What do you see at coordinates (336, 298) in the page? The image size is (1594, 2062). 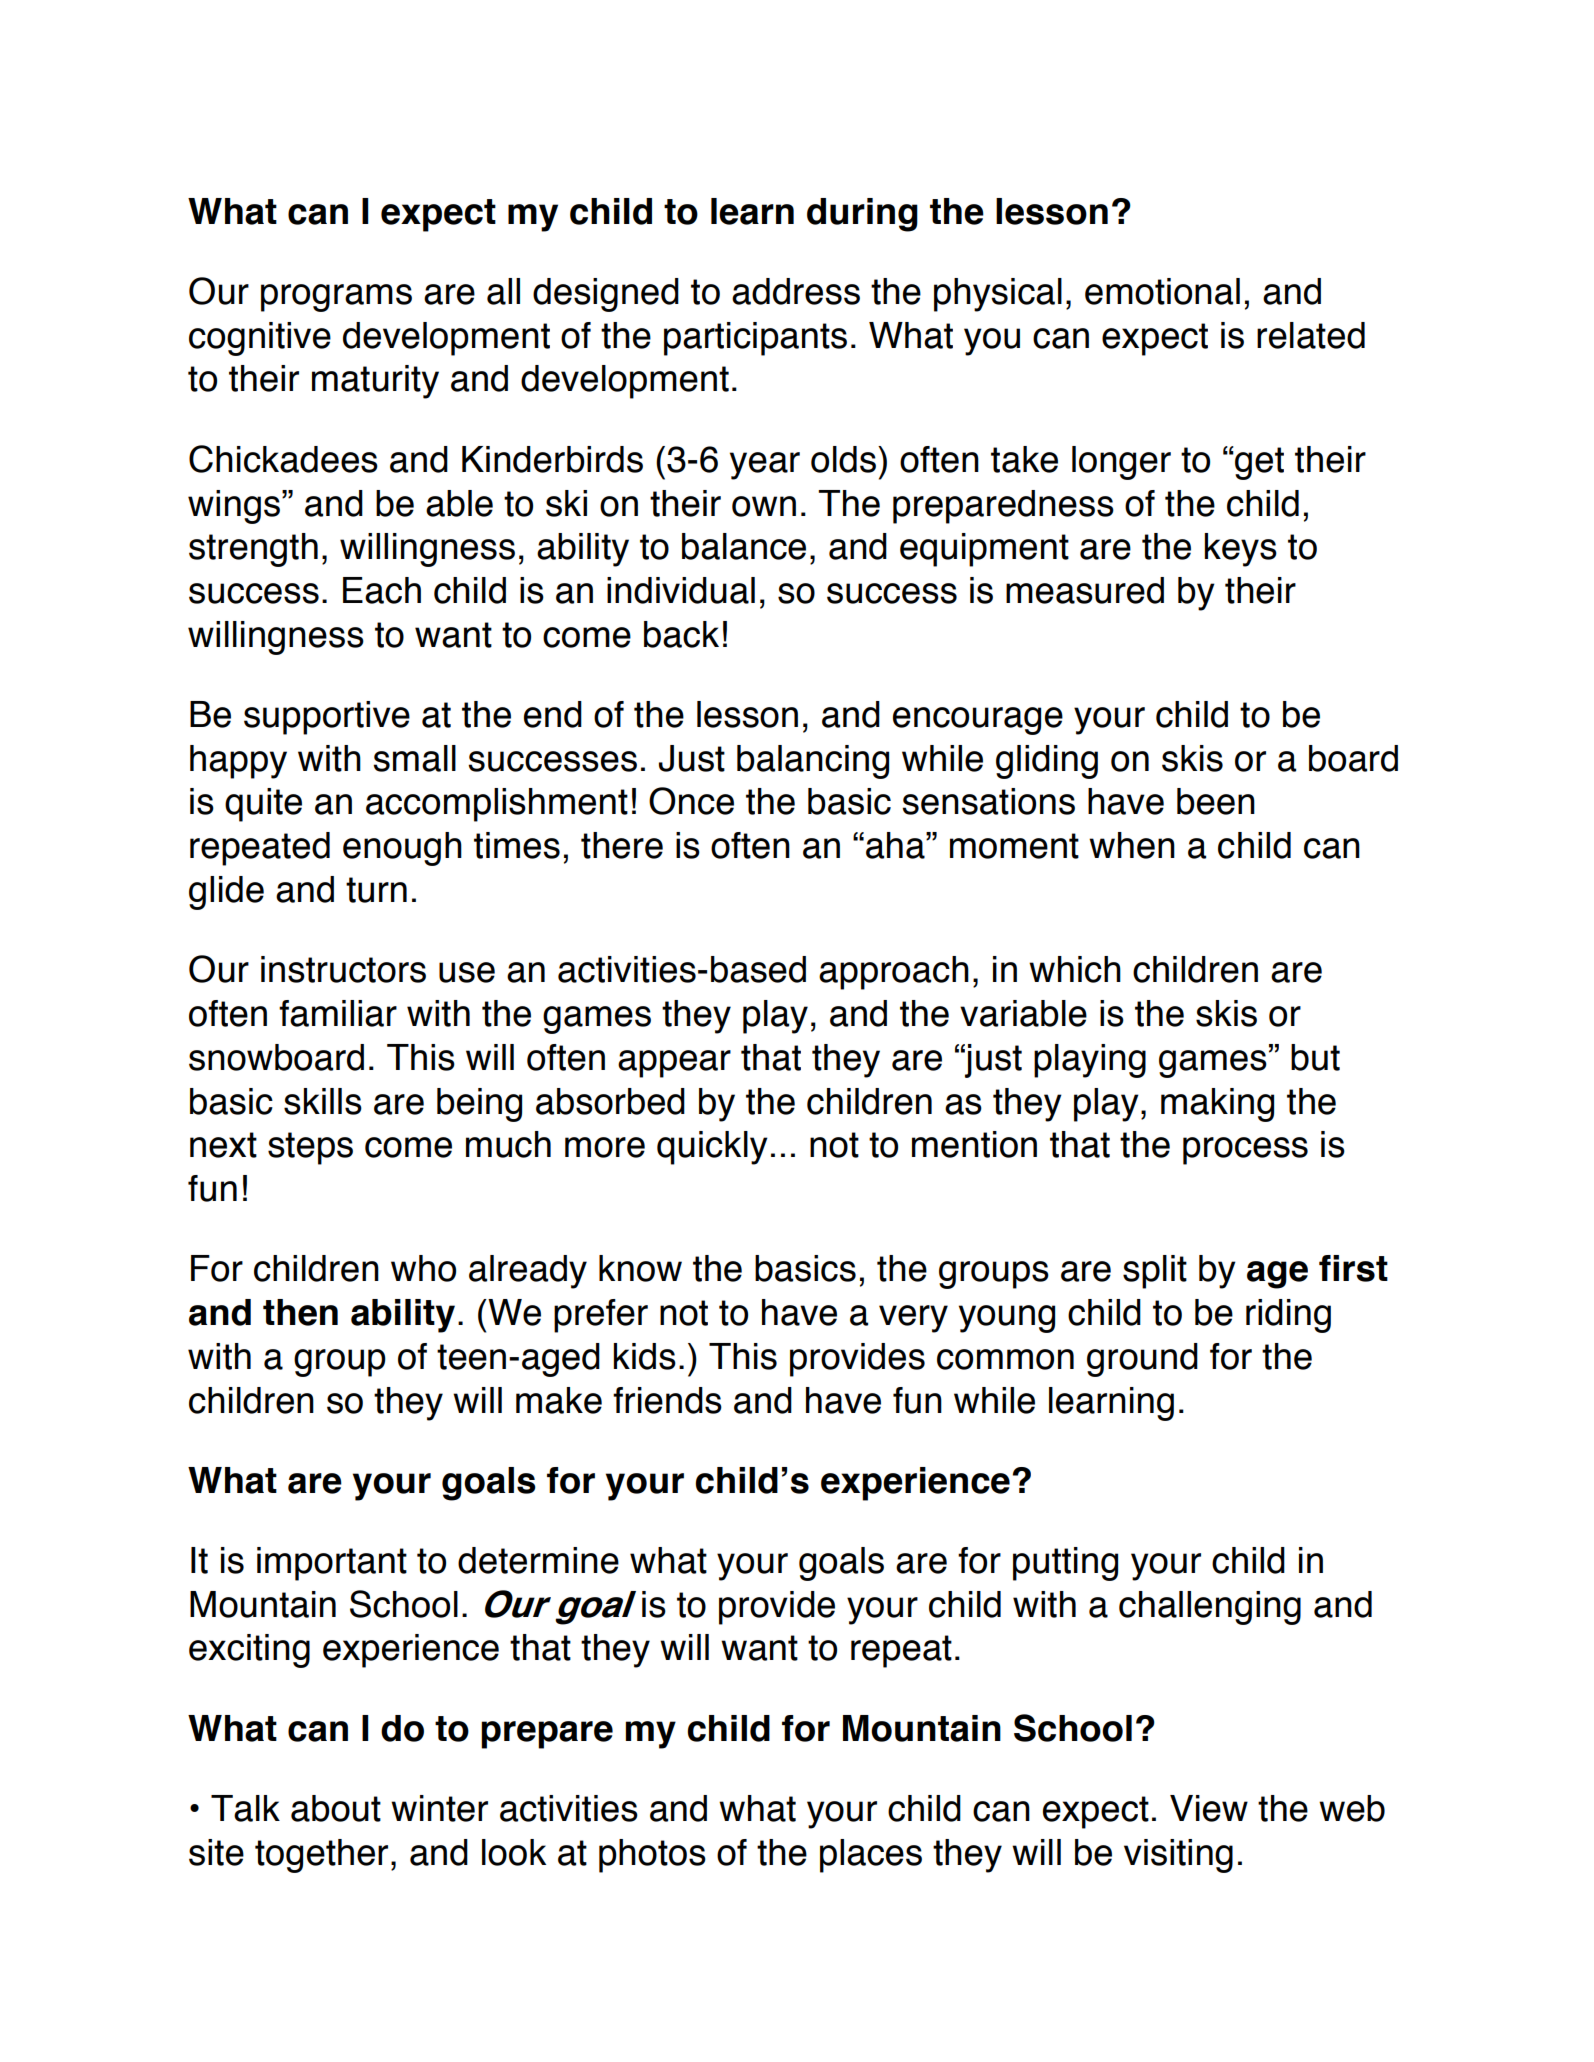 I see `programs` at bounding box center [336, 298].
